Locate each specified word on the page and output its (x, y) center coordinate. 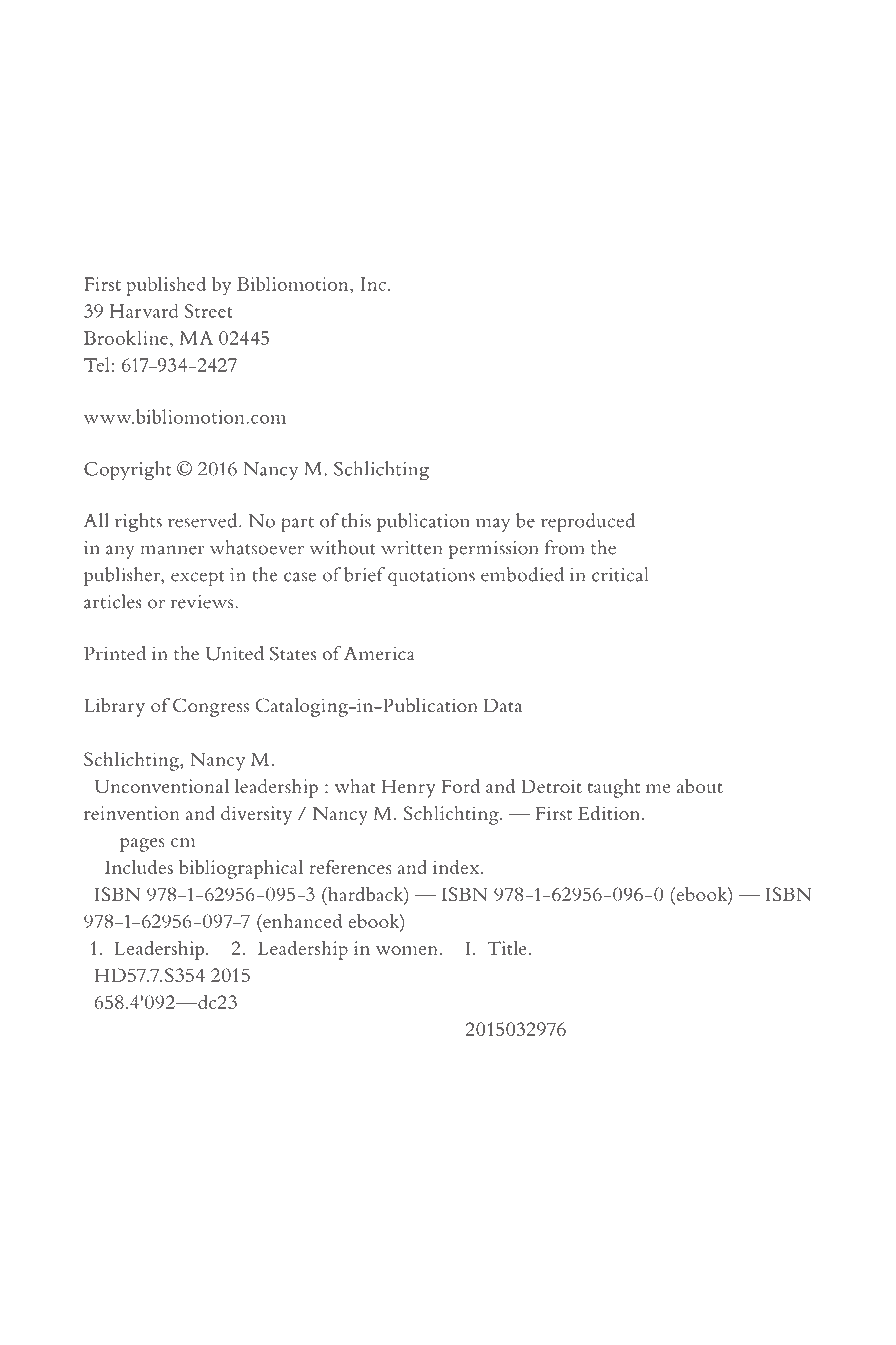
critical (620, 574)
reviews (203, 602)
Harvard (144, 310)
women (407, 950)
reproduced (588, 522)
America (379, 653)
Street (209, 311)
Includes (139, 867)
